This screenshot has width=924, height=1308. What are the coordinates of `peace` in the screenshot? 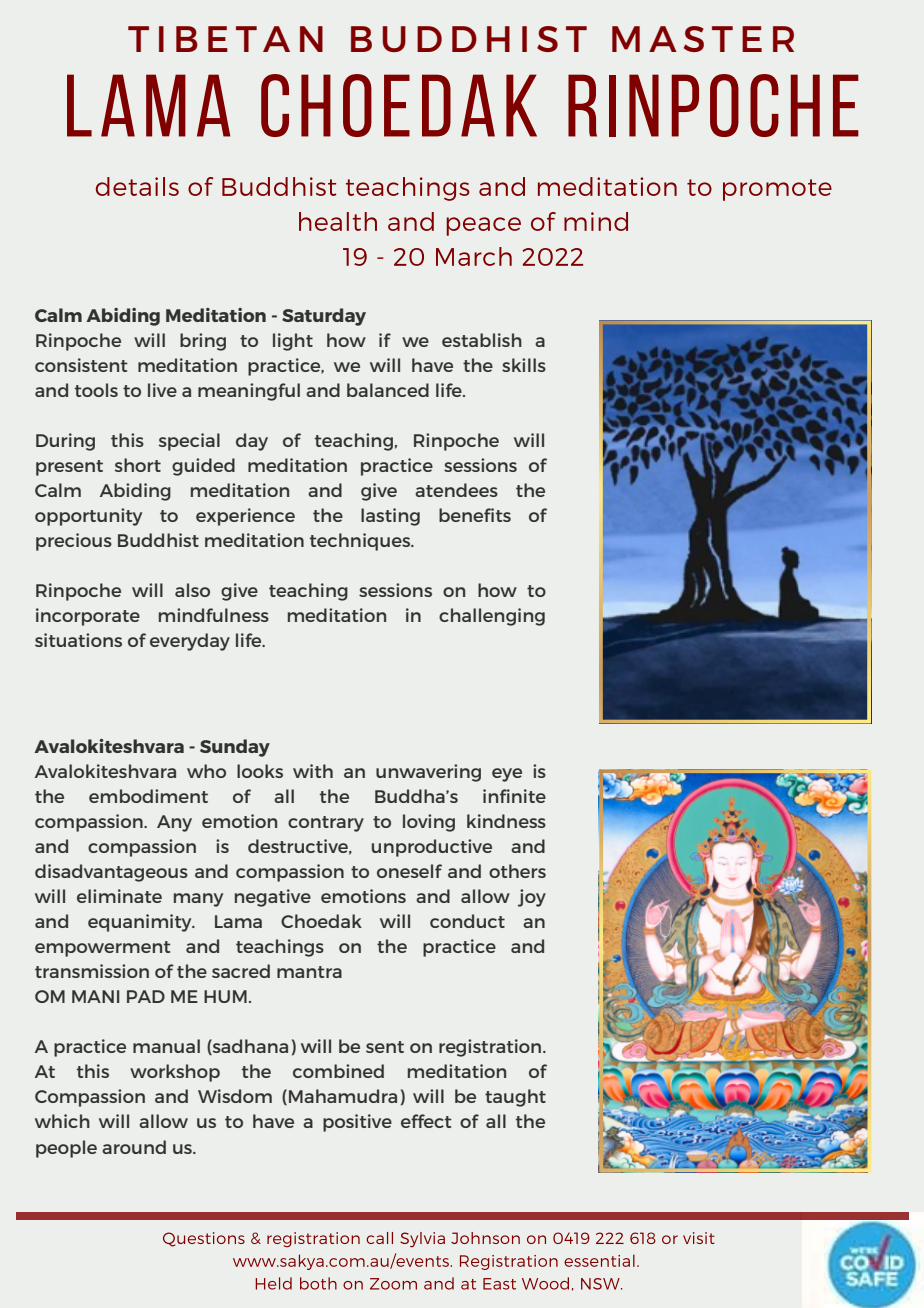 It's located at (484, 226).
